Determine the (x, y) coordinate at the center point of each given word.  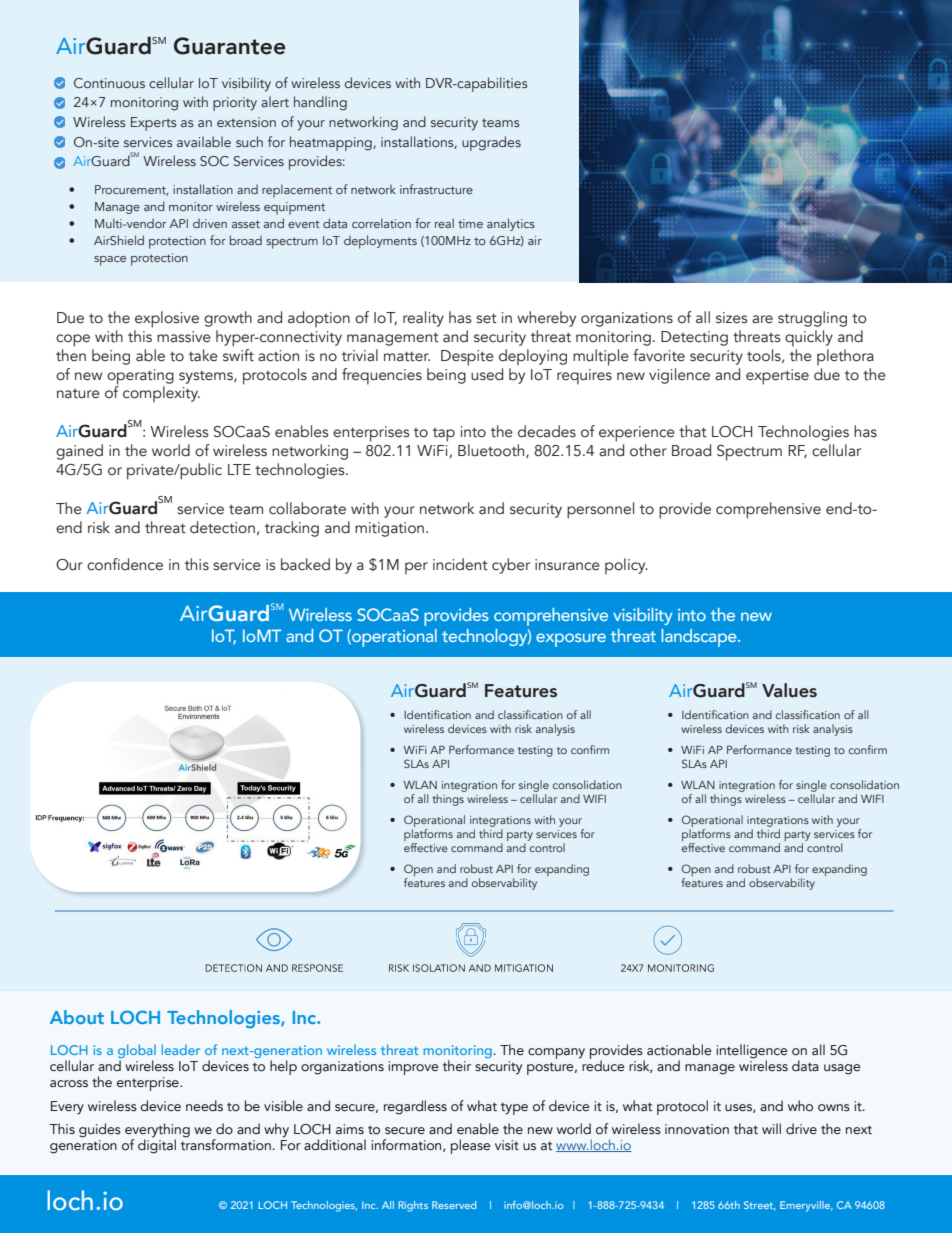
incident (460, 564)
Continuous (109, 83)
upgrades (491, 143)
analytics (511, 224)
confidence (125, 564)
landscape (700, 638)
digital (157, 1145)
